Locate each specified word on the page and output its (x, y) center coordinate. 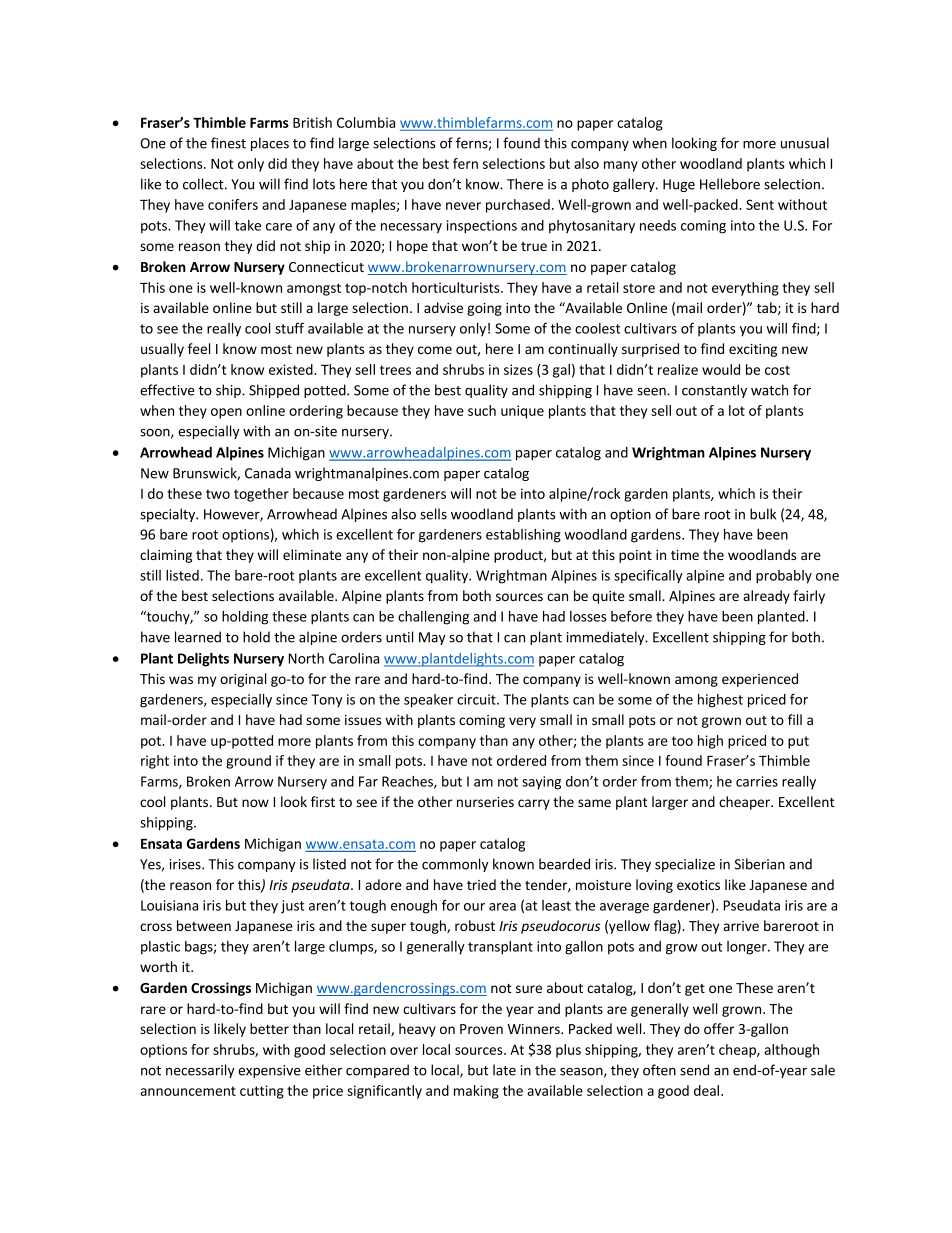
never (463, 206)
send (694, 1070)
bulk (763, 514)
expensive (269, 1071)
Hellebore (730, 184)
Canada (268, 473)
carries (757, 781)
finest (228, 143)
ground (248, 762)
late (504, 1070)
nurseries (485, 802)
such (482, 410)
